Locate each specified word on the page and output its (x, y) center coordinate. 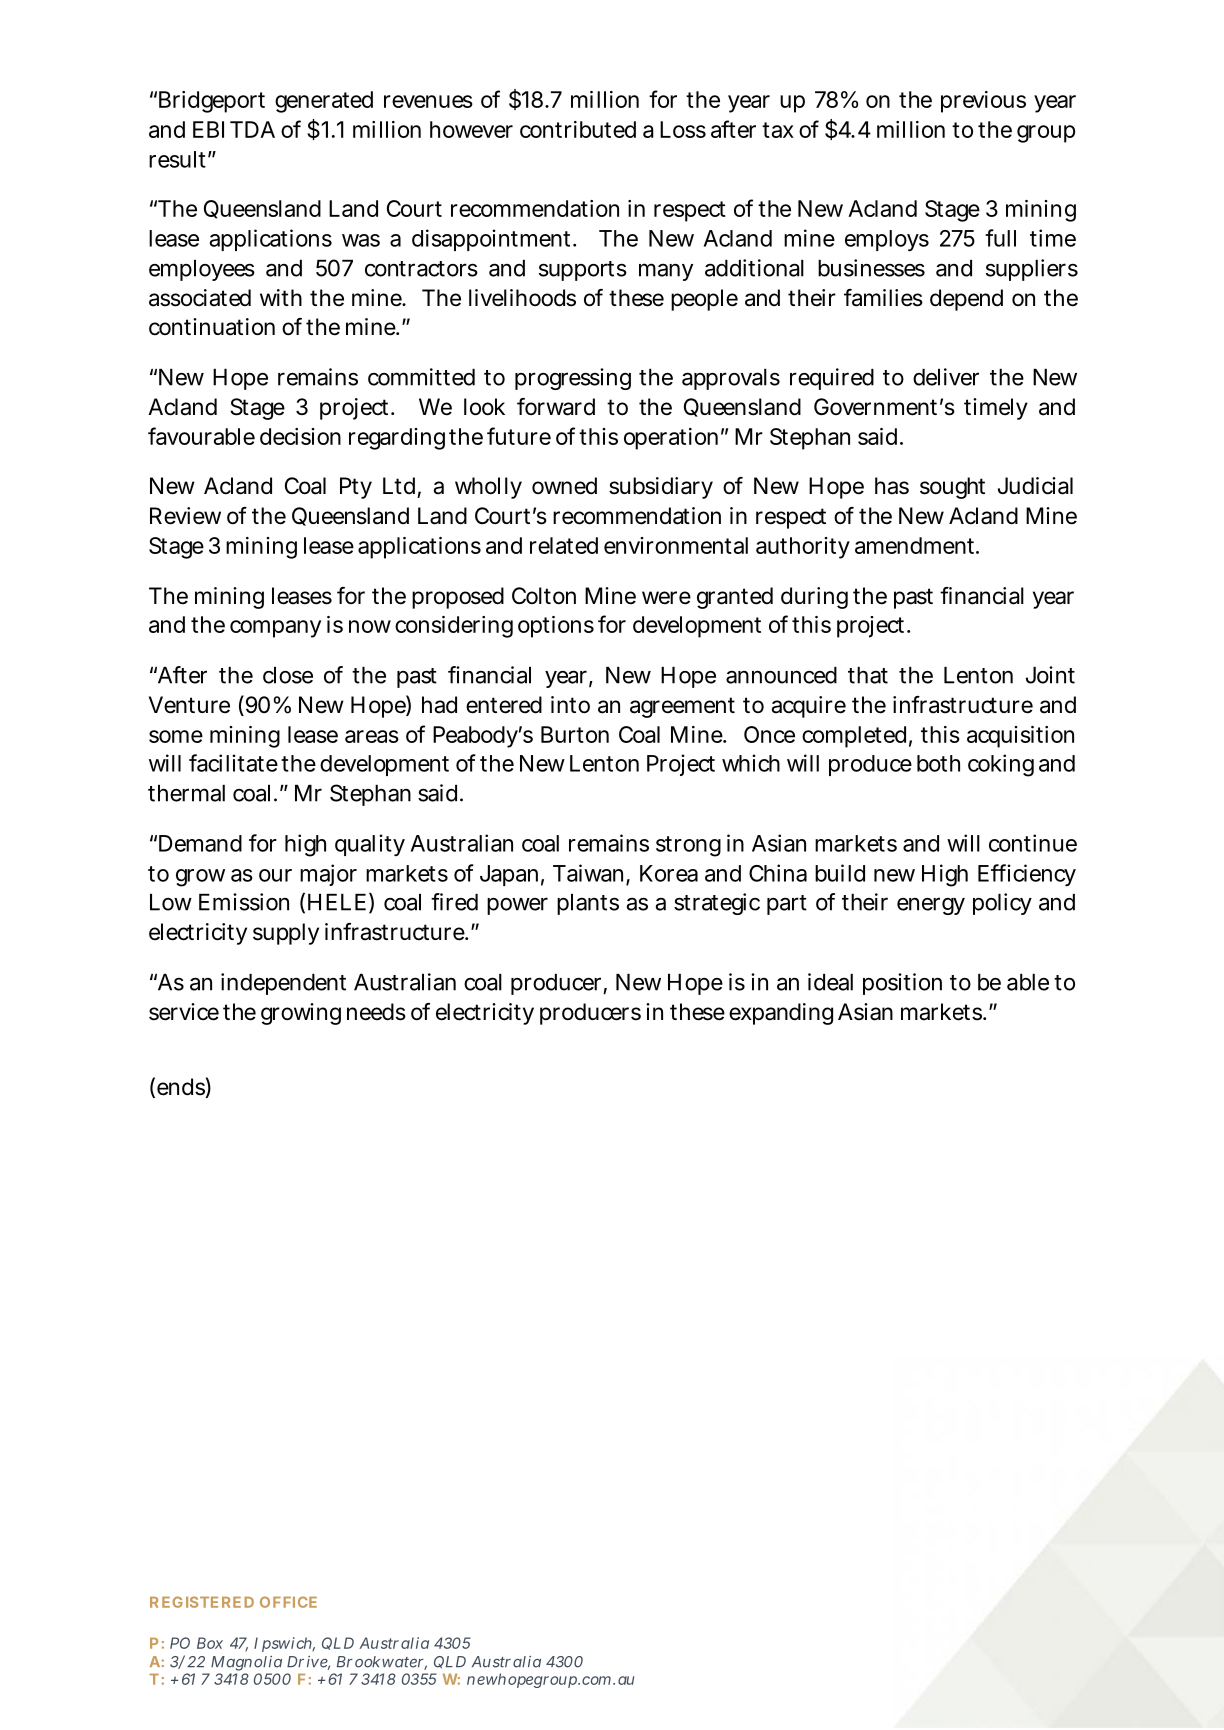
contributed (578, 129)
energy (931, 906)
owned (564, 486)
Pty (356, 488)
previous (983, 102)
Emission (244, 902)
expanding (781, 1014)
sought (952, 488)
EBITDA (234, 129)
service (184, 1012)
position (902, 984)
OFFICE (288, 1602)
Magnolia (245, 1665)
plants (588, 904)
